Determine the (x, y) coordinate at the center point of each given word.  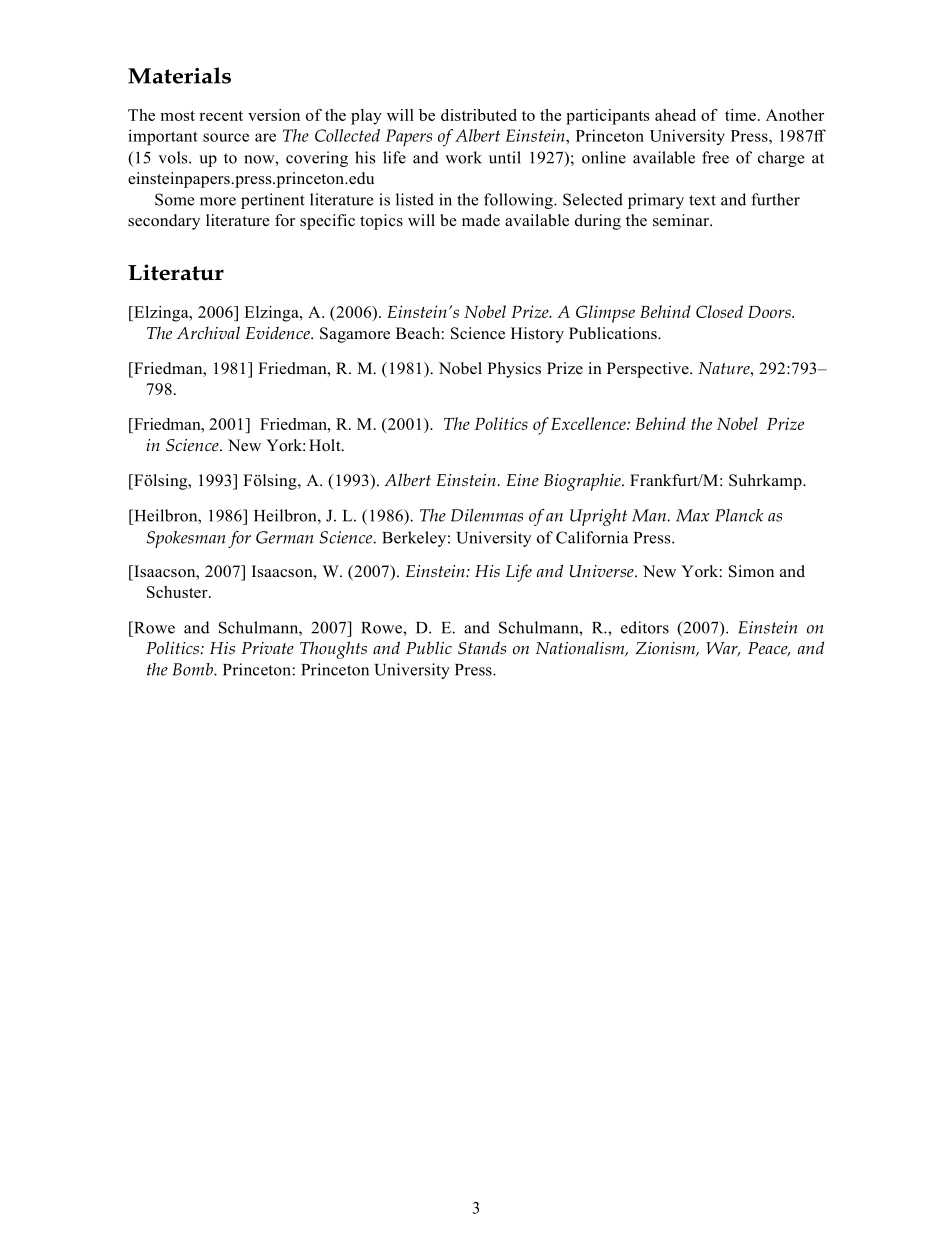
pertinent (273, 201)
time (740, 115)
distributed (479, 115)
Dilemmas (487, 515)
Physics (514, 370)
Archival (208, 332)
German (284, 537)
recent (221, 116)
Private (267, 648)
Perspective (649, 370)
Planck (739, 515)
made (481, 220)
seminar (682, 220)
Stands (482, 648)
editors (645, 627)
